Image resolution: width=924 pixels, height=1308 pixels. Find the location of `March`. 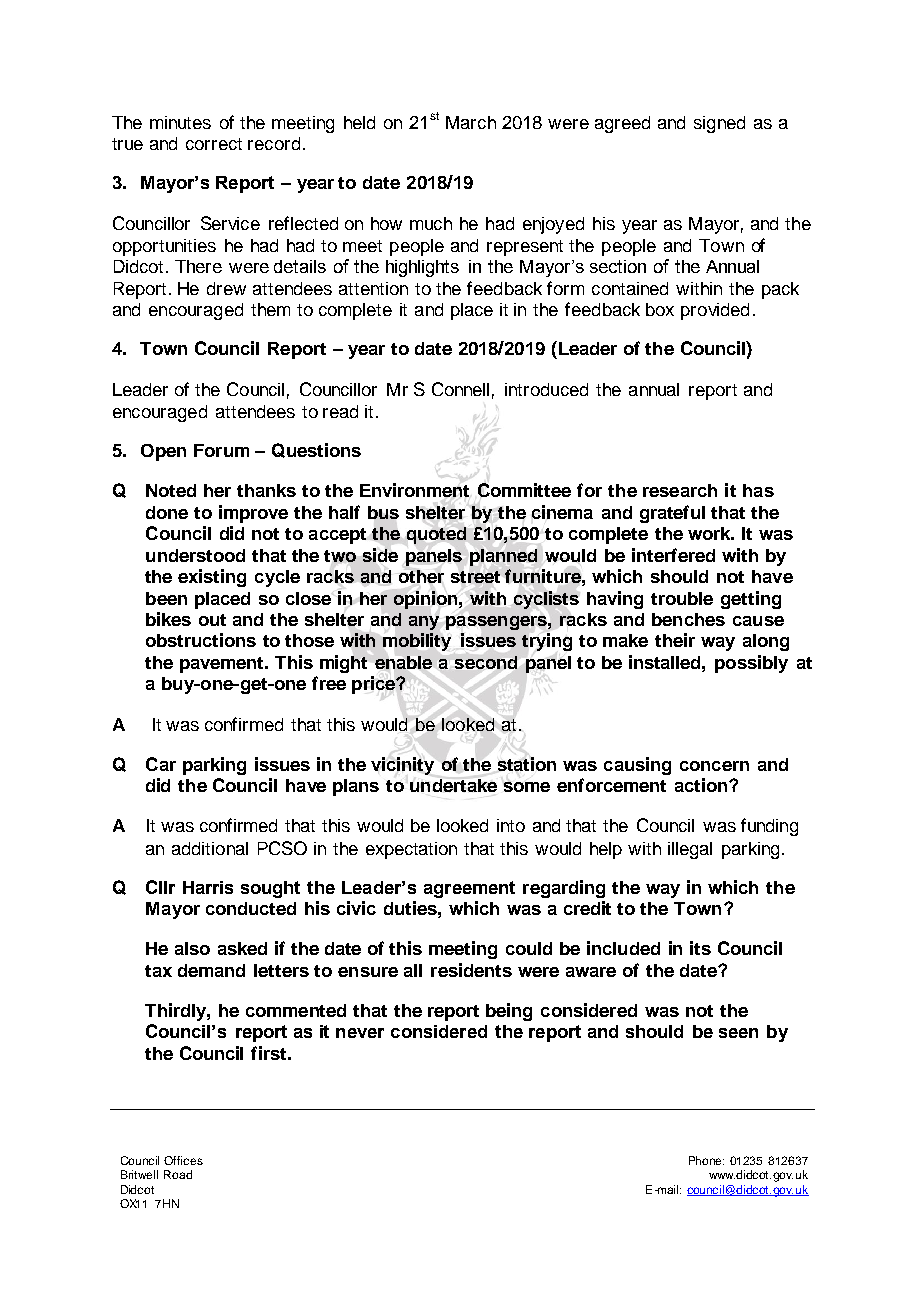

March is located at coordinates (471, 122).
